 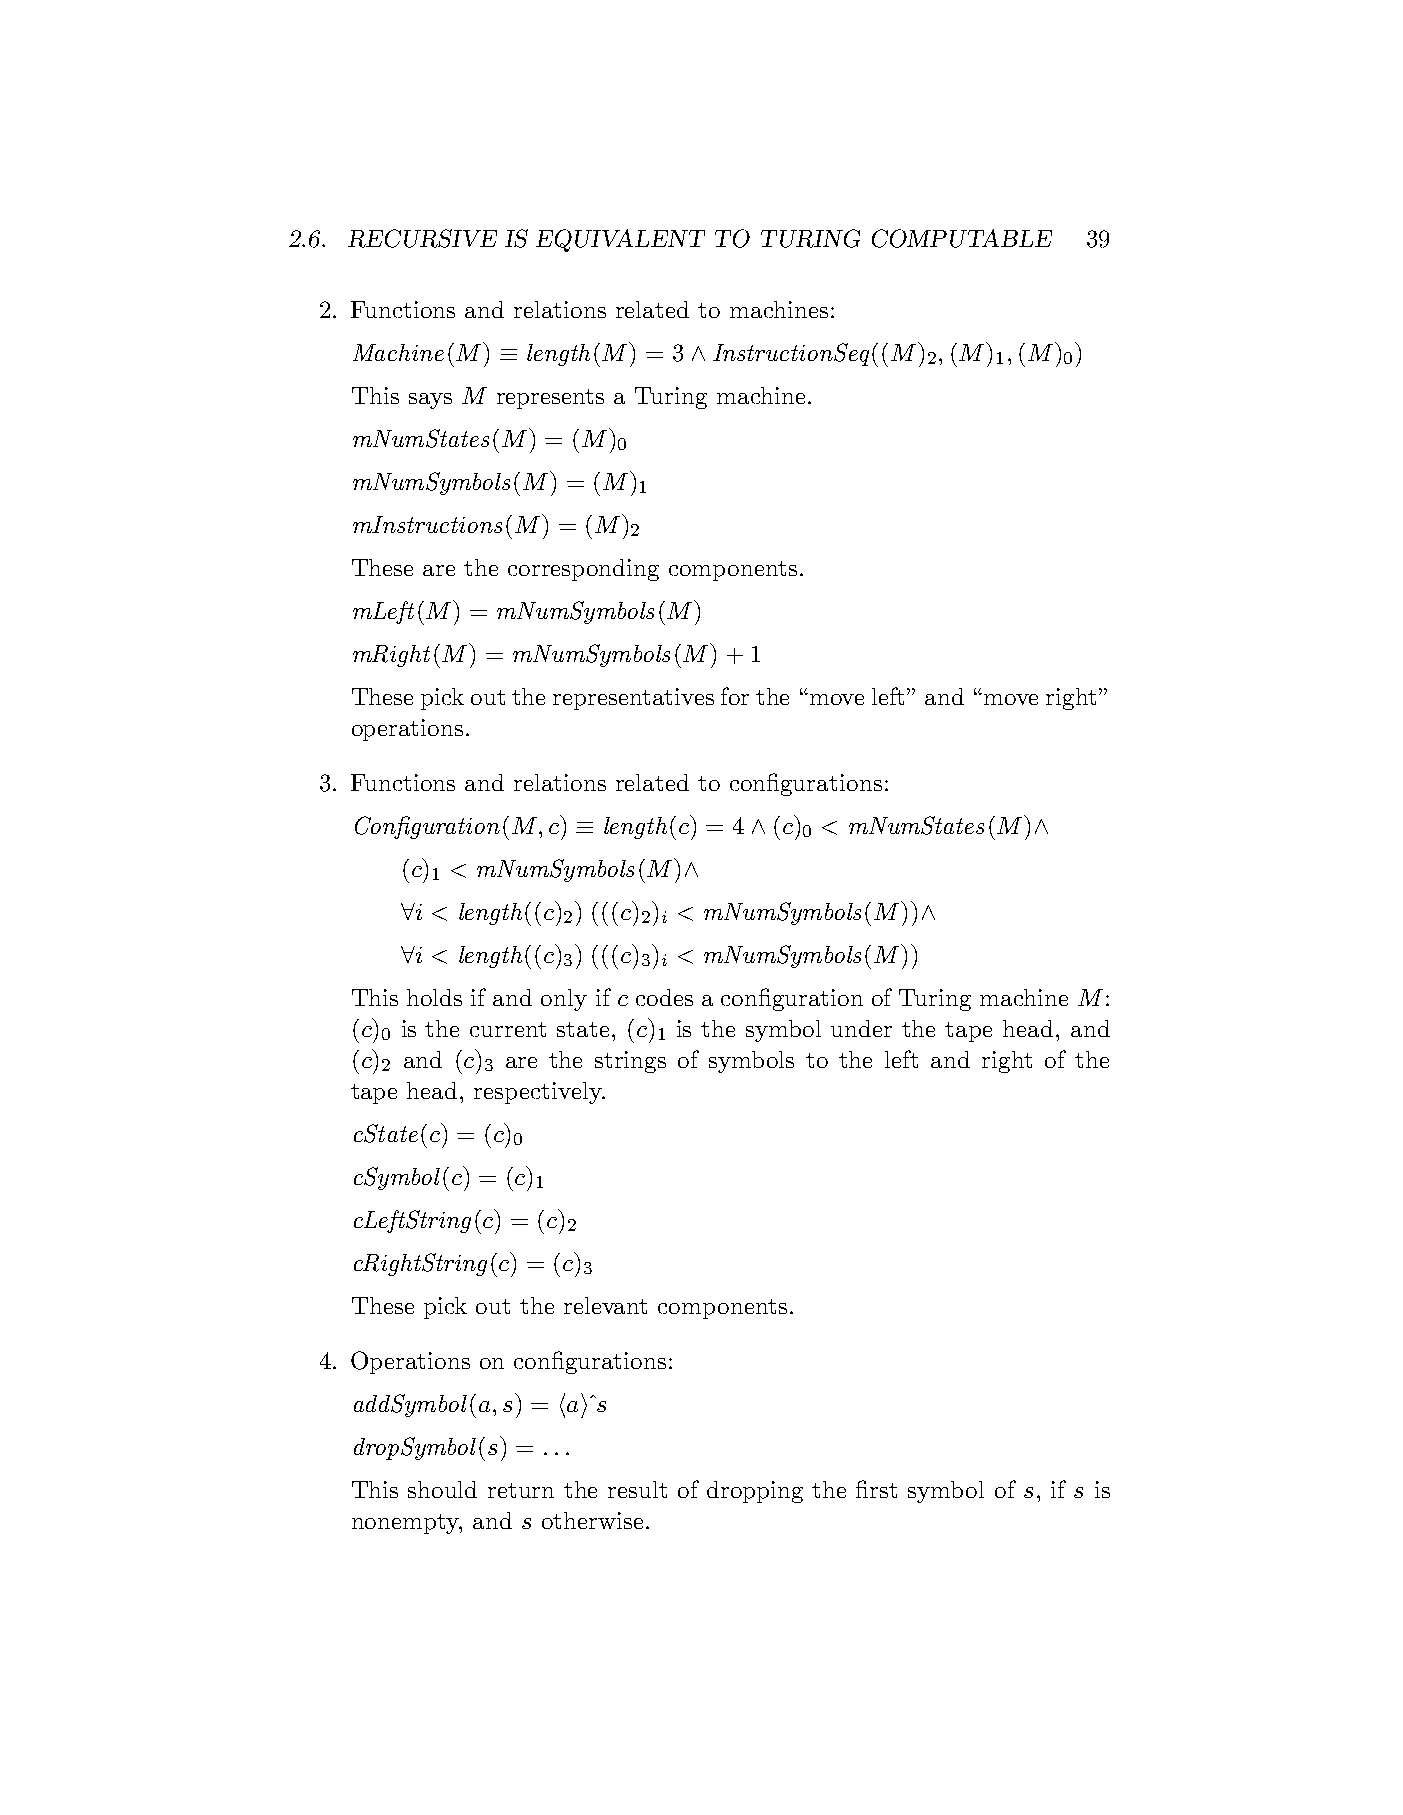 What do you see at coordinates (521, 1490) in the image?
I see `return` at bounding box center [521, 1490].
